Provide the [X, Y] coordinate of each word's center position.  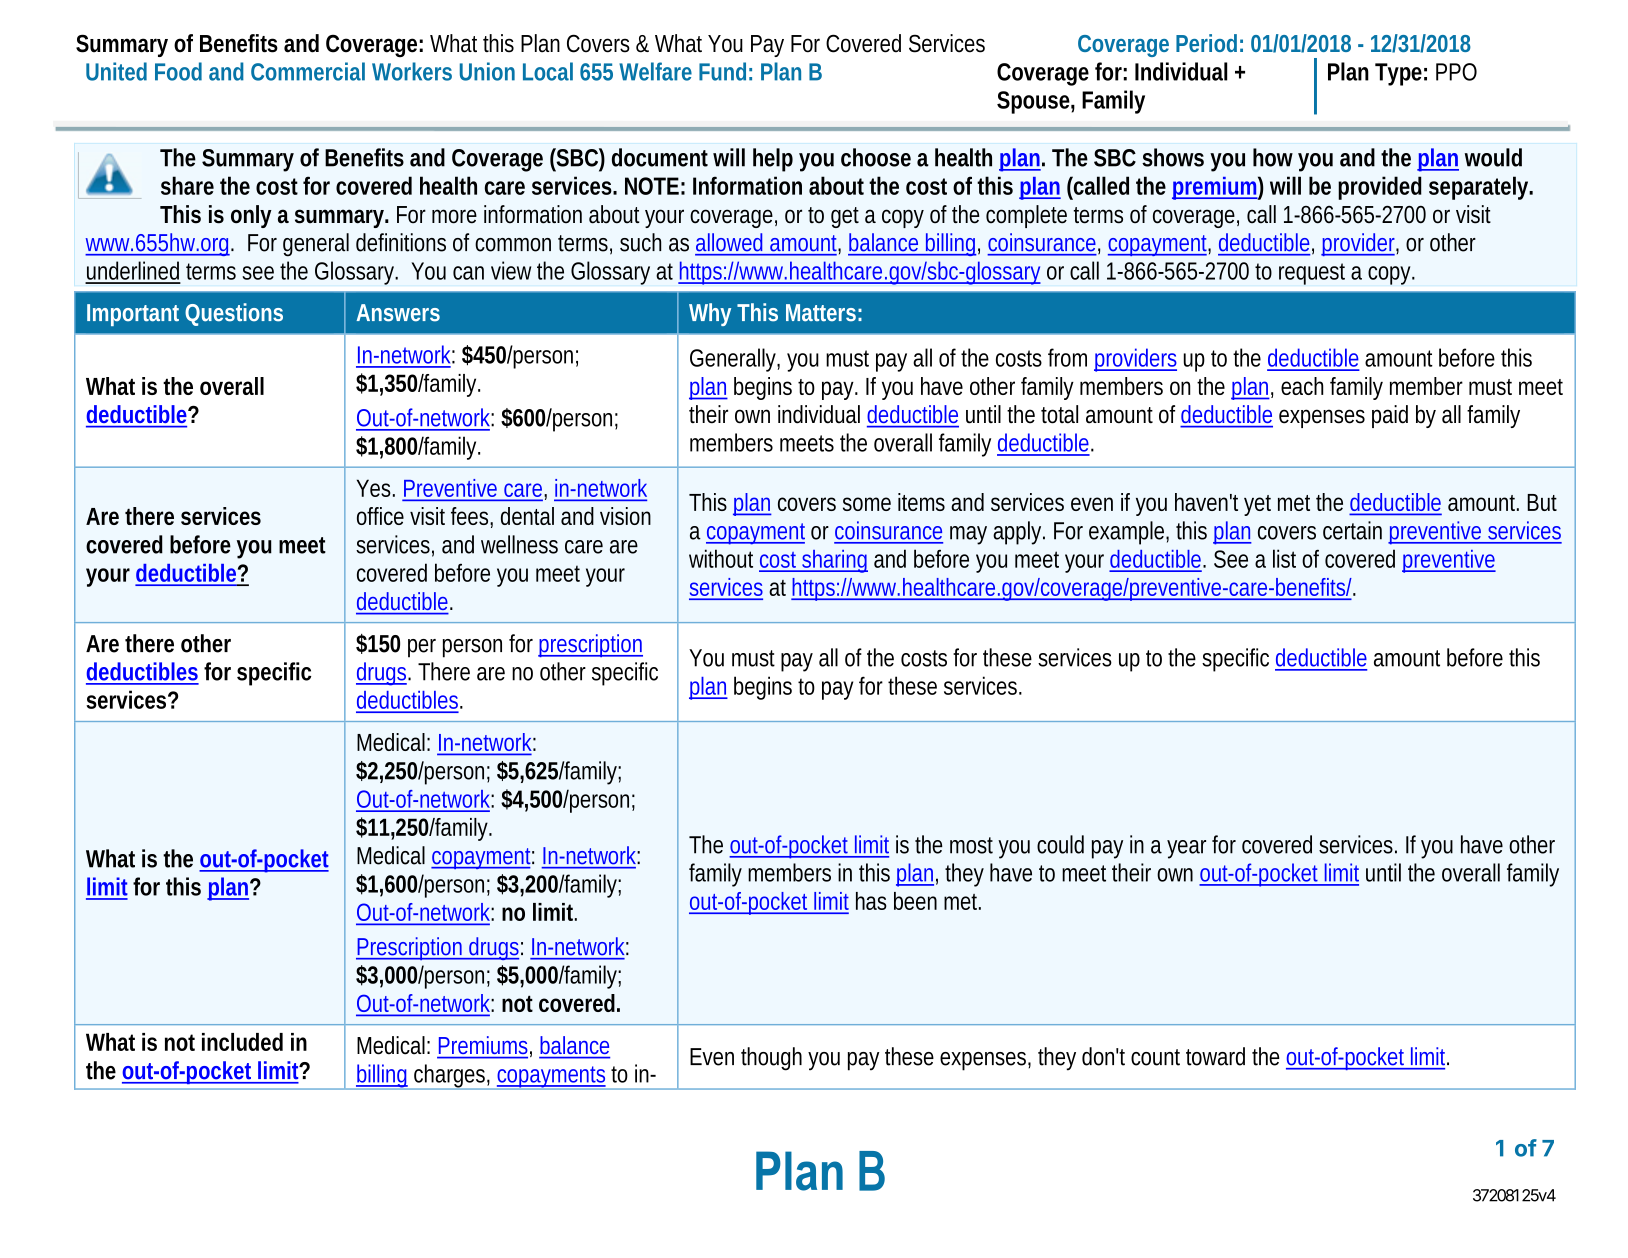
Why [710, 314]
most [974, 845]
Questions [234, 313]
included [242, 1042]
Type [1401, 74]
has [871, 901]
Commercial [308, 71]
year [1190, 849]
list [1284, 558]
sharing [834, 561]
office [380, 516]
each [1302, 386]
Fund [725, 71]
